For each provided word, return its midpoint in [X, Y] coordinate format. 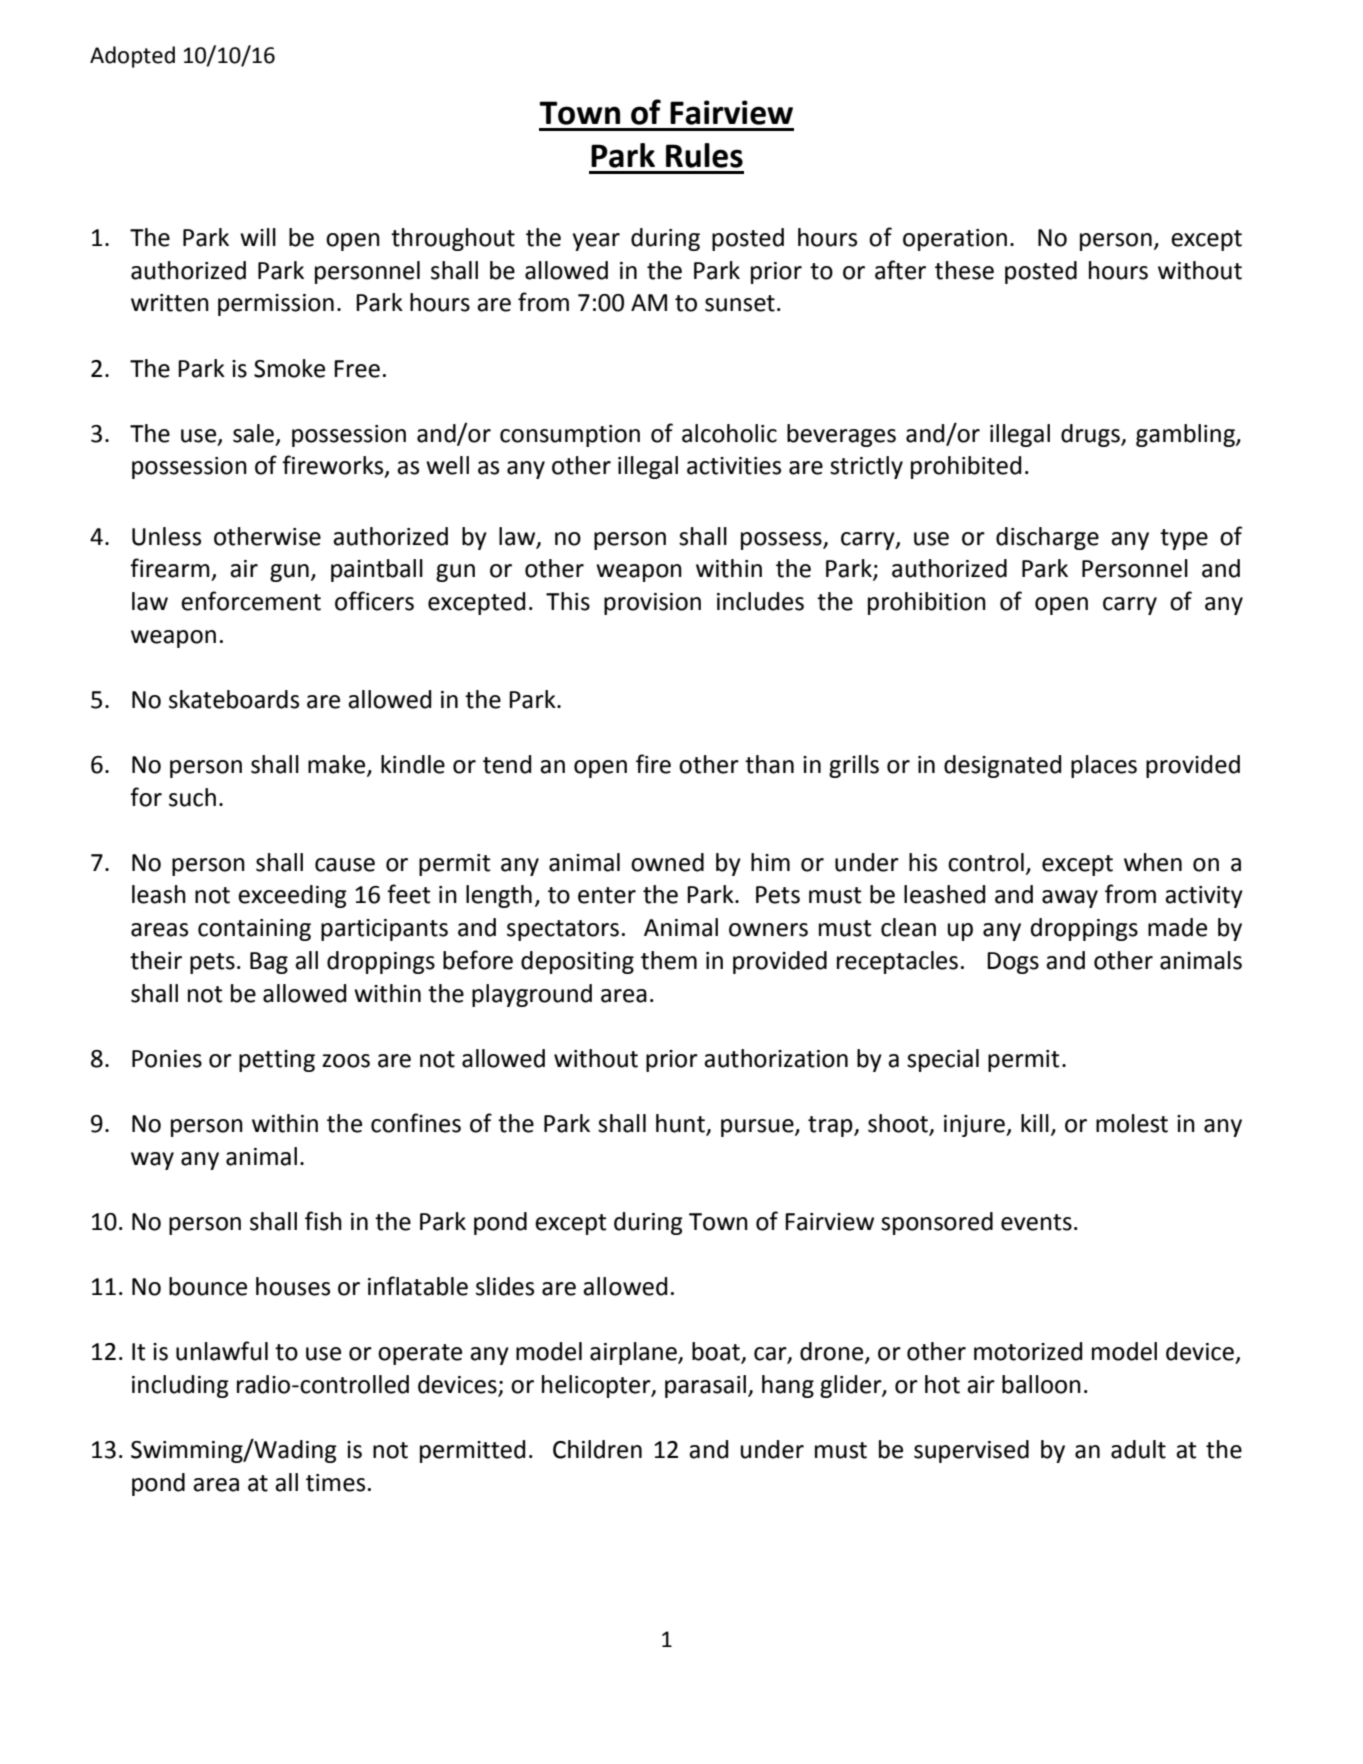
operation [955, 240]
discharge [1047, 538]
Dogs [1013, 963]
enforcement [251, 601]
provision [652, 604]
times [335, 1483]
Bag [269, 963]
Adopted [132, 57]
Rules [704, 155]
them [669, 960]
